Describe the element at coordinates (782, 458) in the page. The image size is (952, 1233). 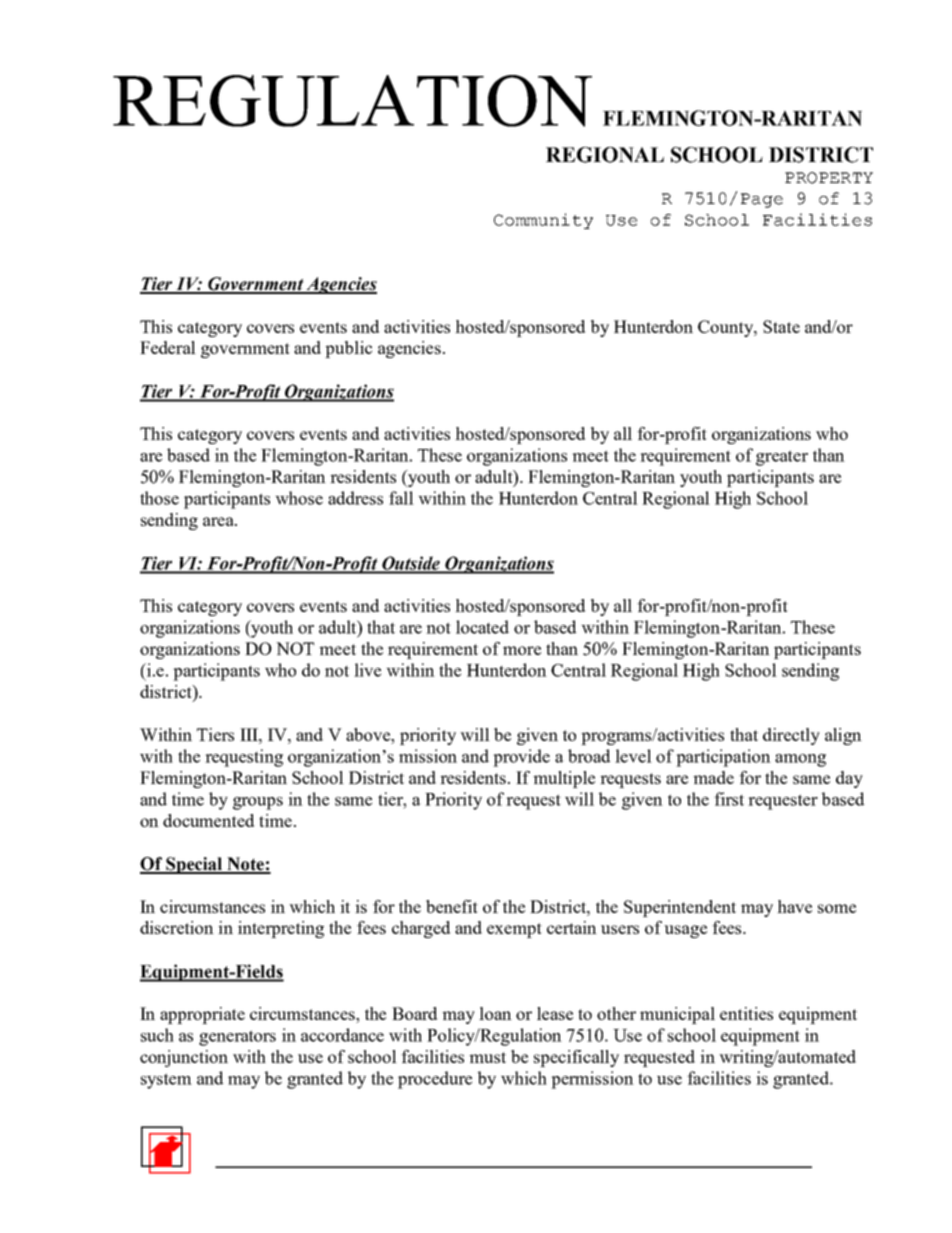
I see `greater` at that location.
